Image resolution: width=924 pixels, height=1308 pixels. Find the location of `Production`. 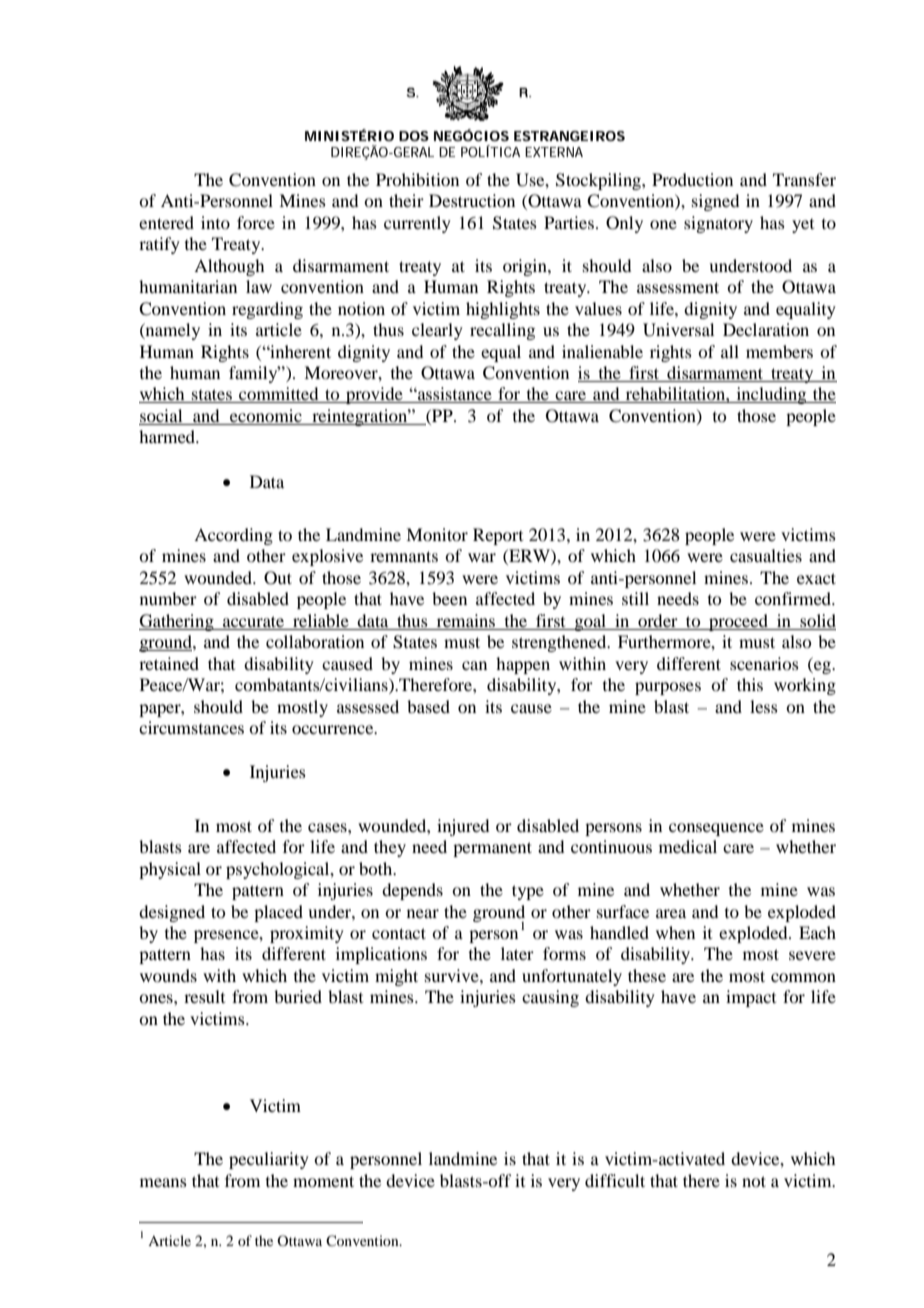

Production is located at coordinates (692, 179).
